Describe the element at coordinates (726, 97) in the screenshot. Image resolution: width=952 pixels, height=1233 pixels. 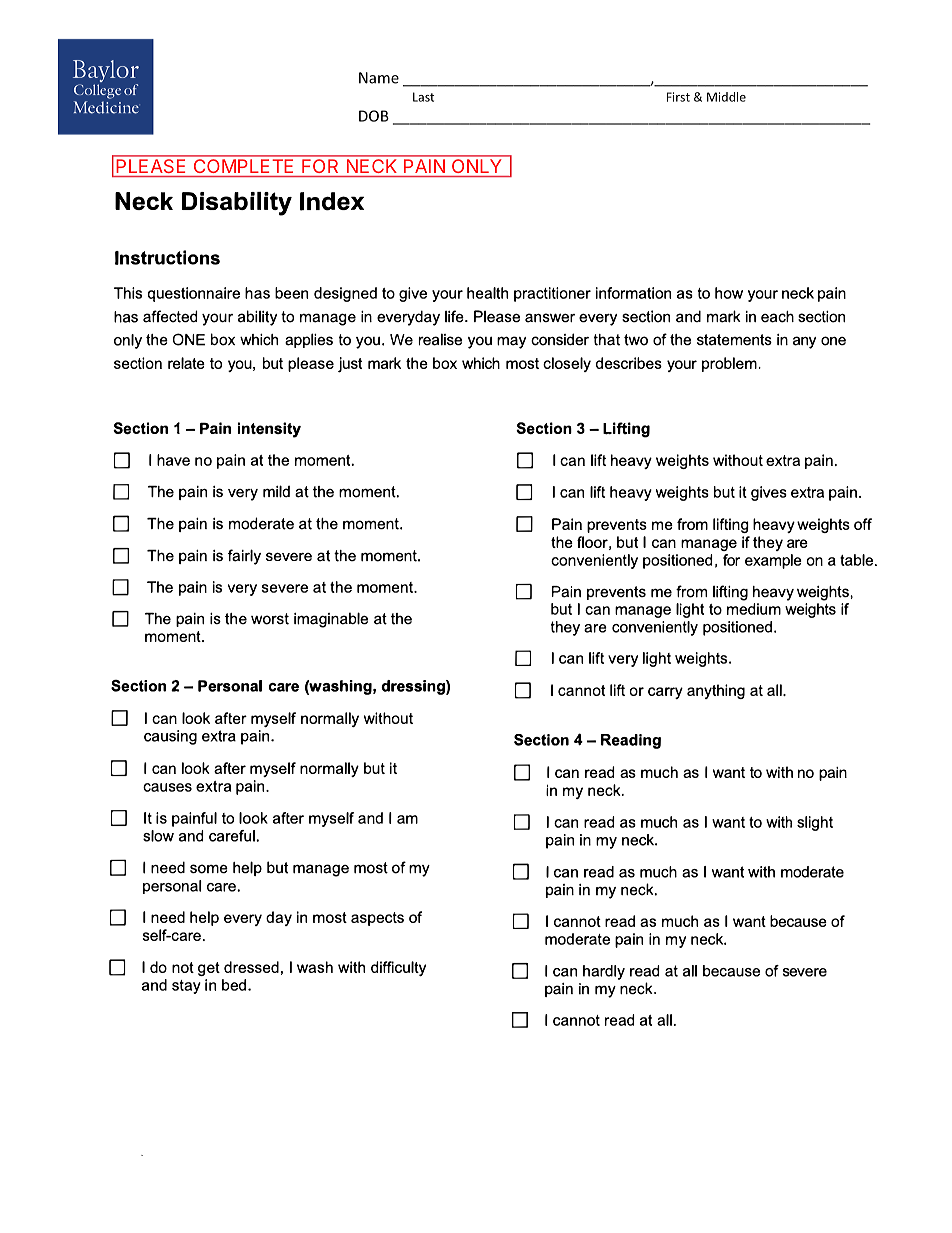
I see `Middle` at that location.
